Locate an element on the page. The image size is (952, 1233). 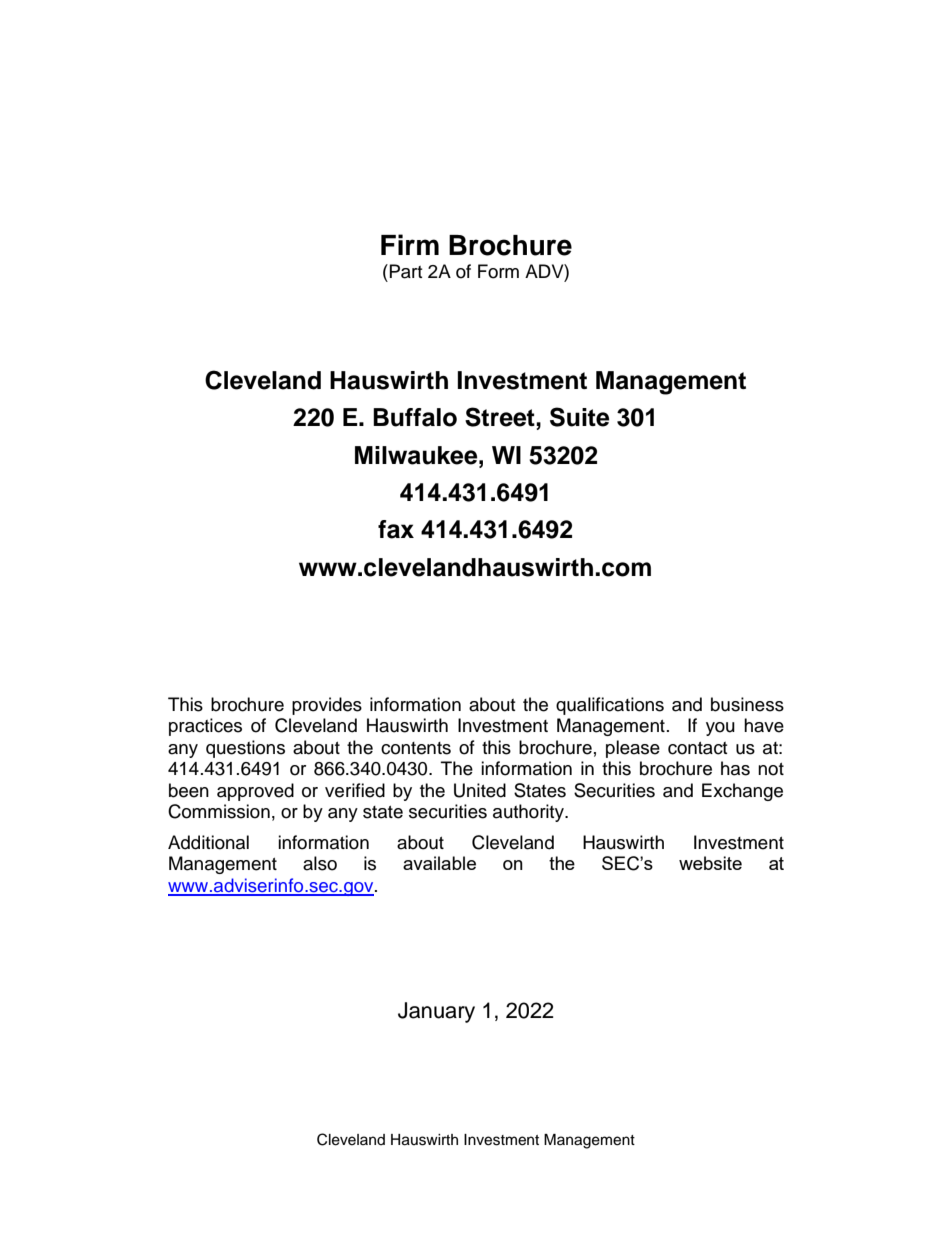
fax is located at coordinates (396, 529).
